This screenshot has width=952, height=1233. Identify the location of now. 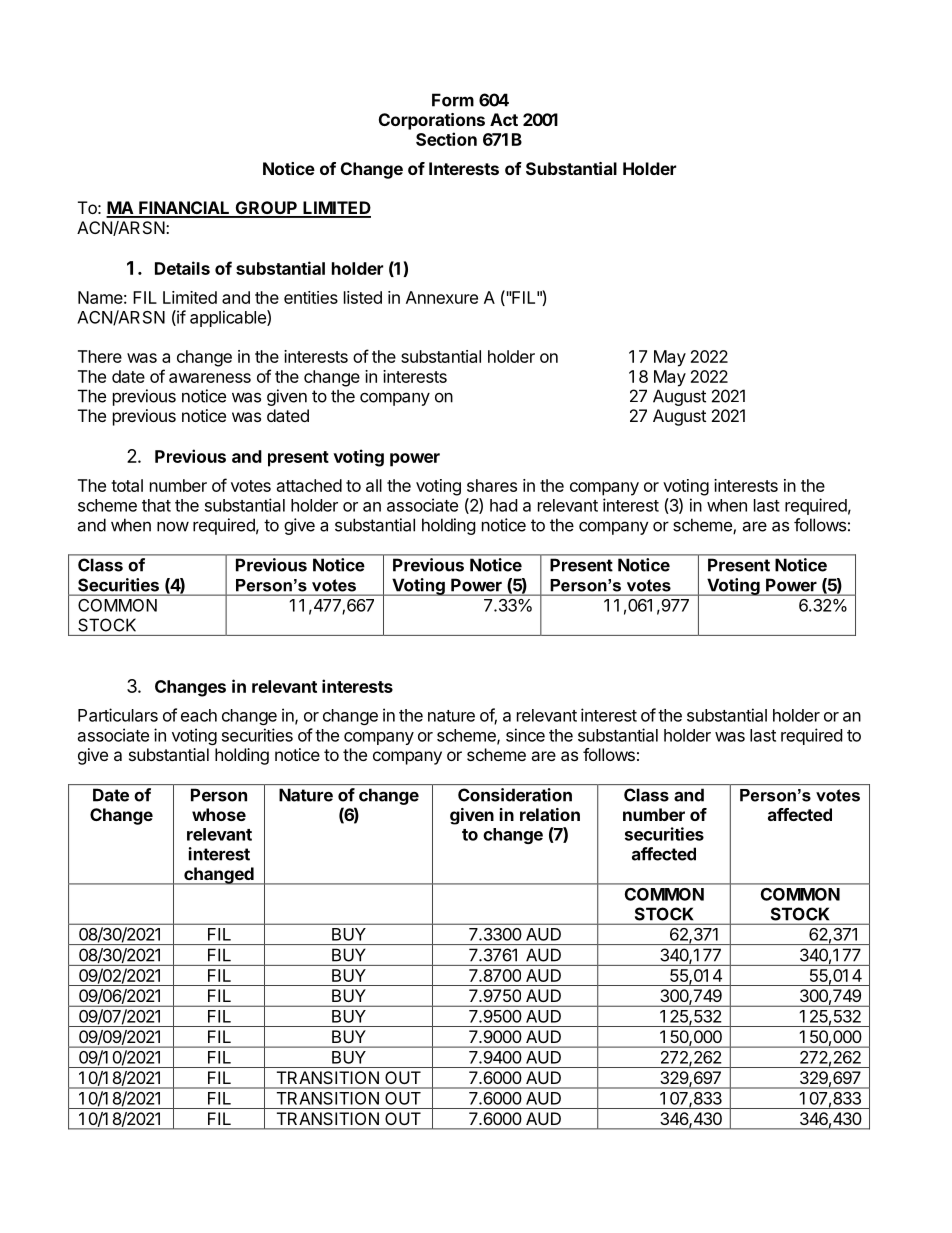
(173, 527).
